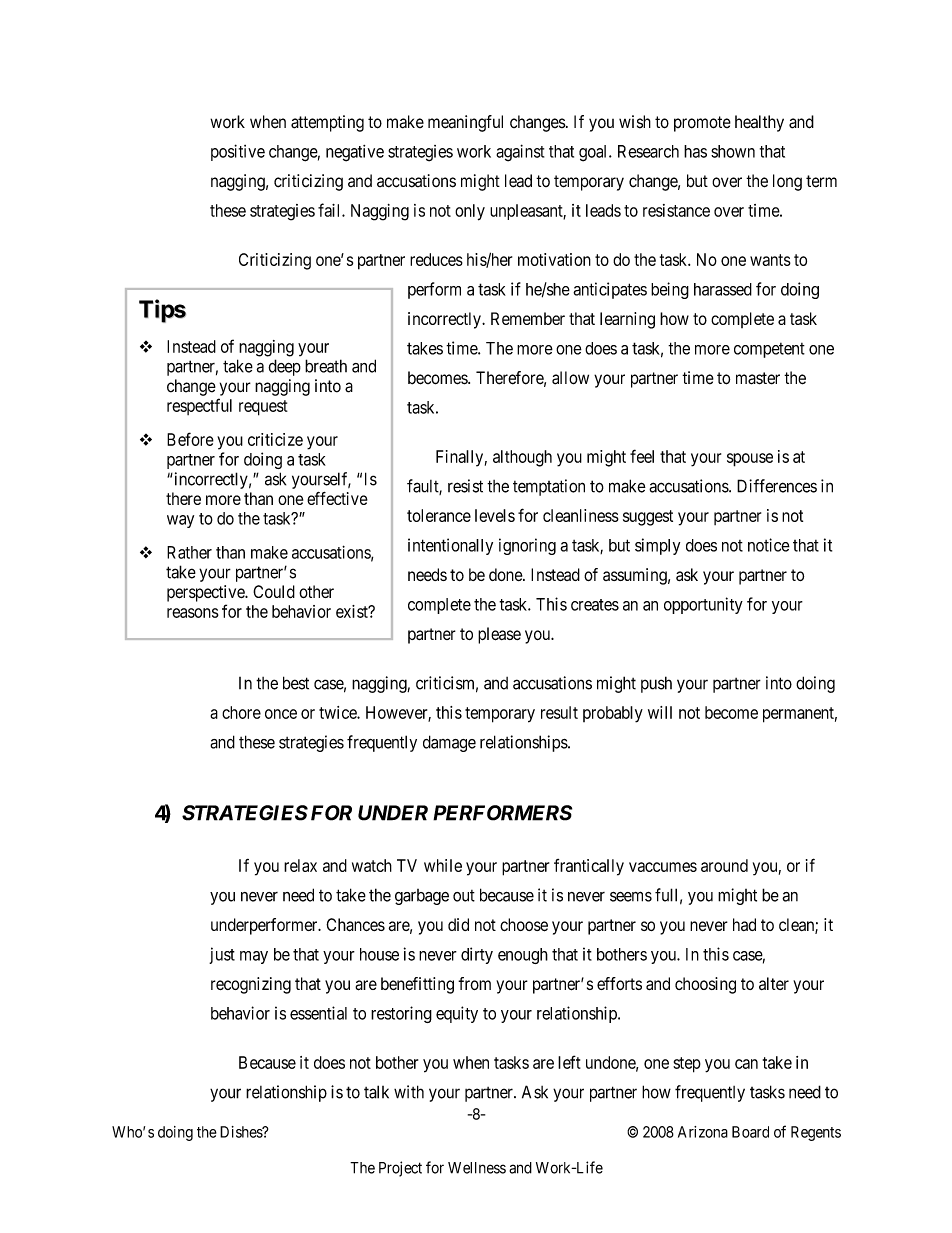 The height and width of the screenshot is (1233, 952). What do you see at coordinates (724, 865) in the screenshot?
I see `around` at bounding box center [724, 865].
